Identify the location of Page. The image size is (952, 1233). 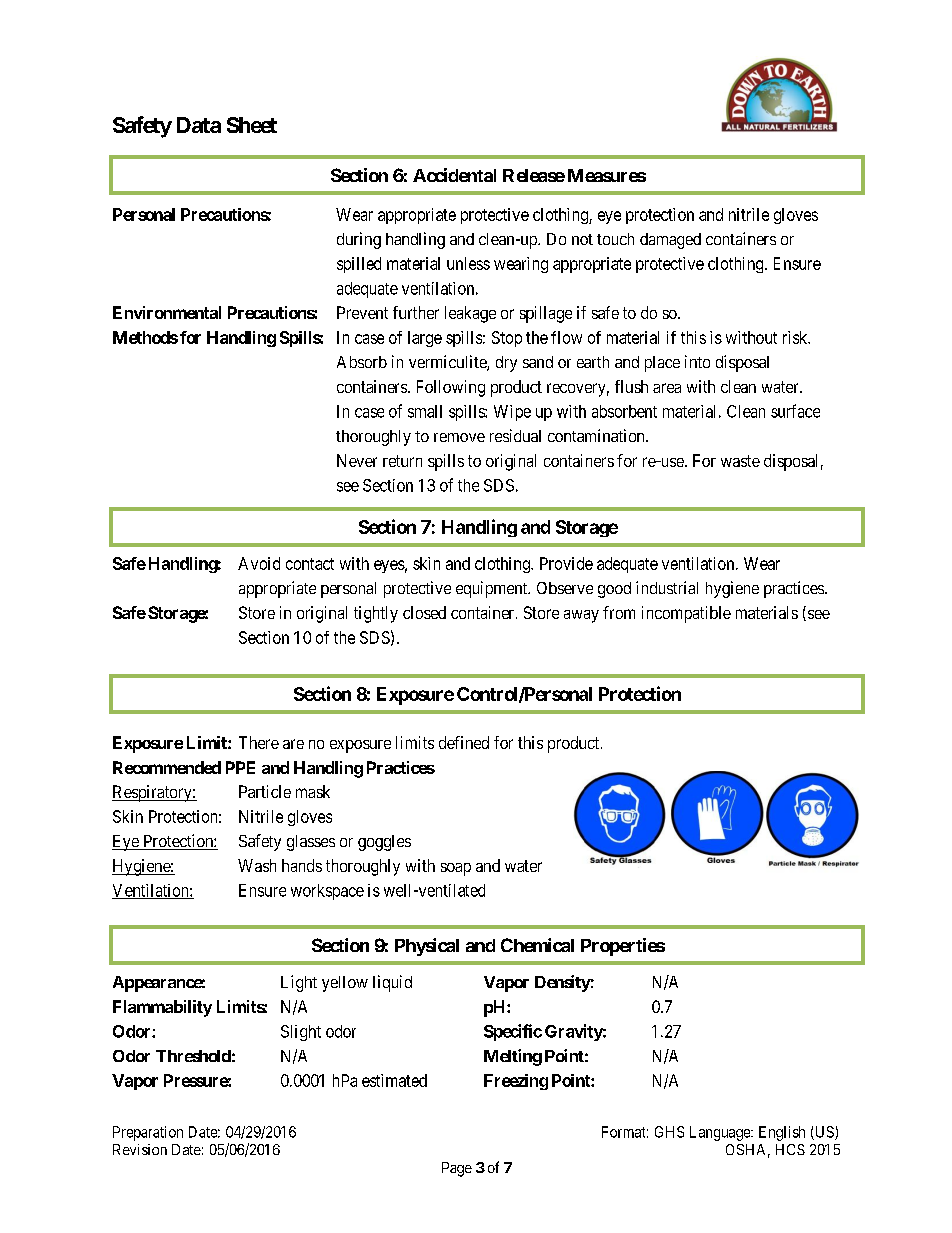
(457, 1169).
